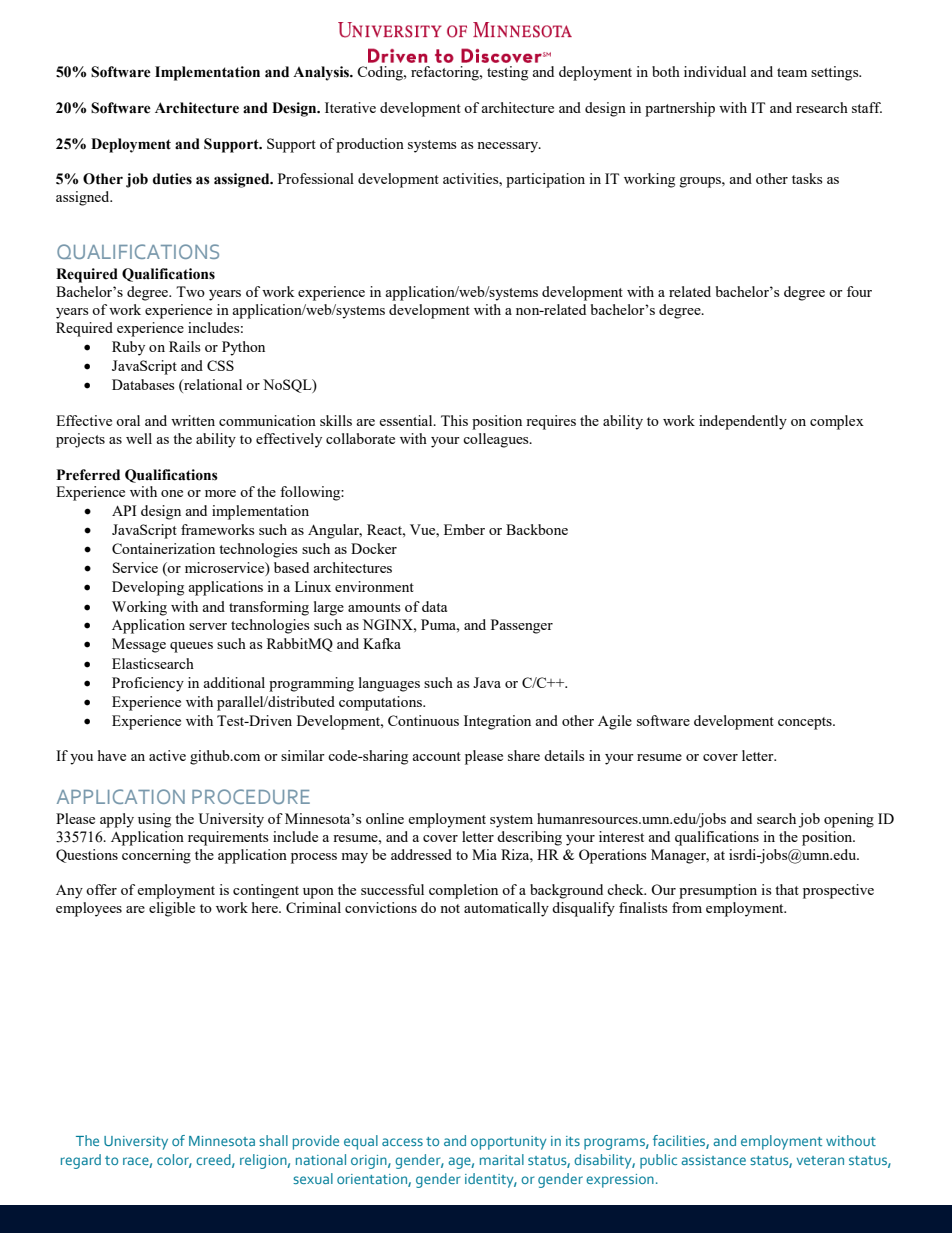 The height and width of the screenshot is (1233, 952). I want to click on This, so click(454, 420).
